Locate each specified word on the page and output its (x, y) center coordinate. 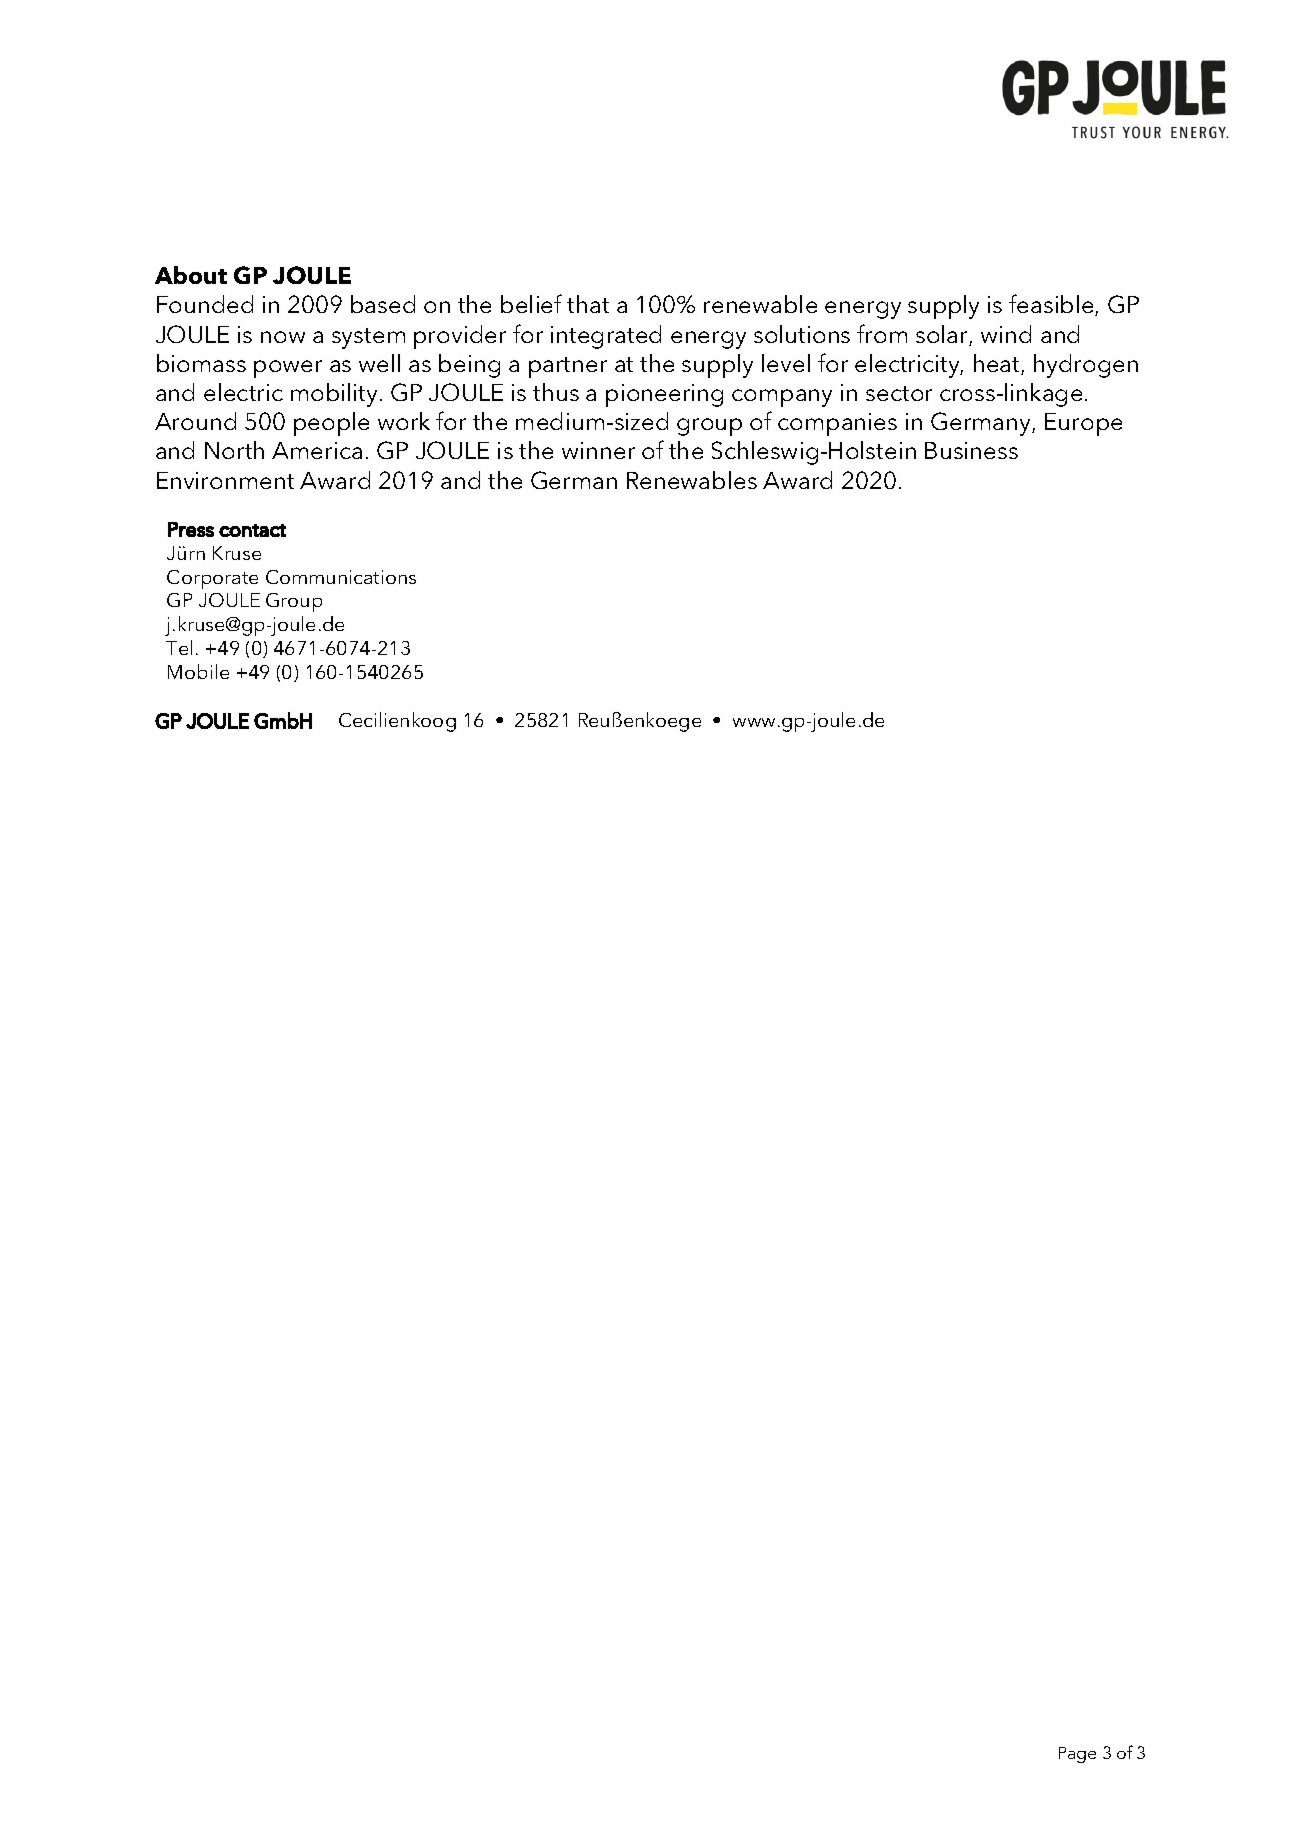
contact (252, 530)
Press (191, 529)
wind (1006, 334)
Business (971, 450)
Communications (341, 577)
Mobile (198, 671)
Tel (179, 647)
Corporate (212, 579)
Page (1077, 1755)
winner (598, 450)
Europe (1083, 424)
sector (899, 393)
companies (837, 424)
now (283, 337)
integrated (606, 337)
